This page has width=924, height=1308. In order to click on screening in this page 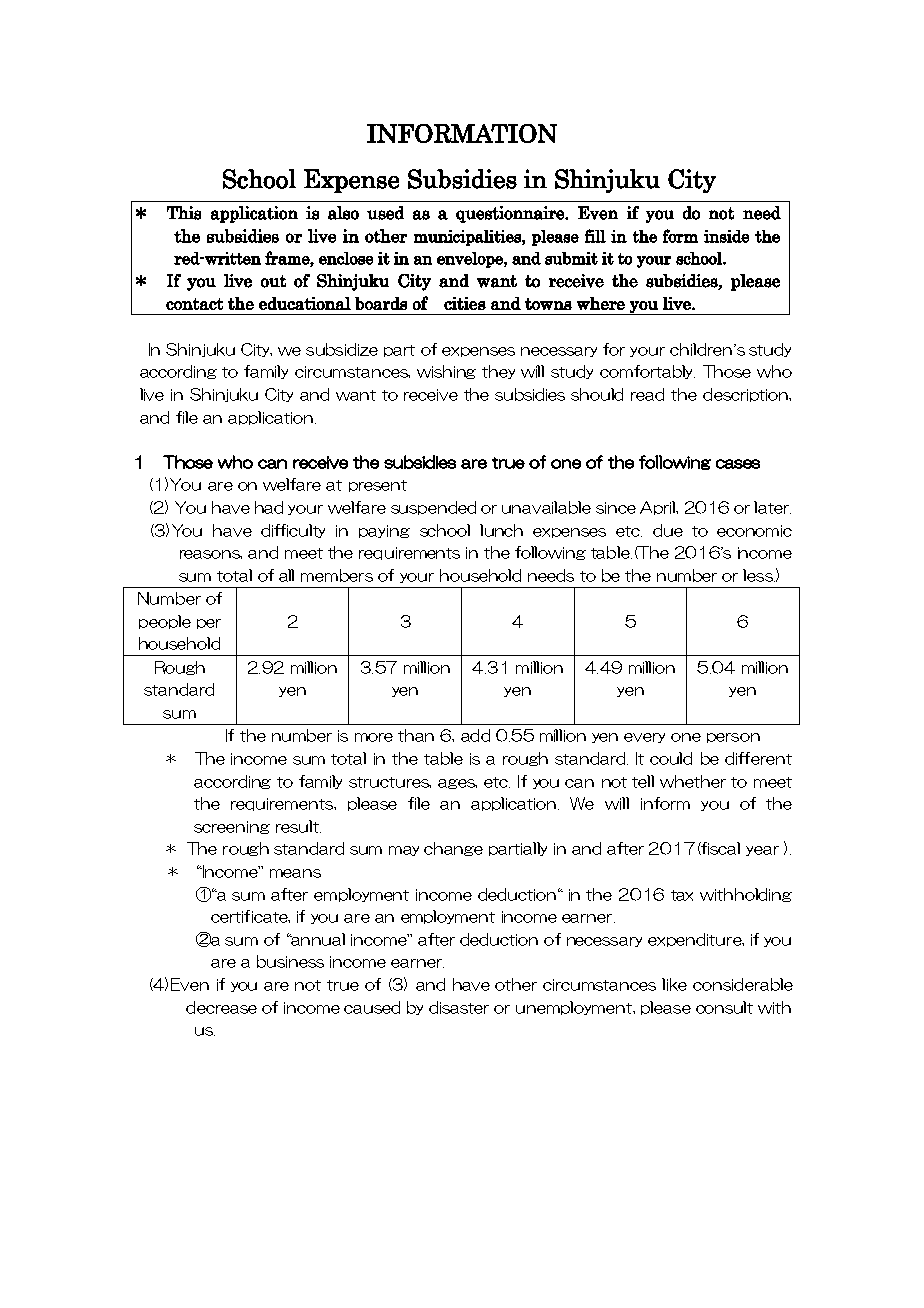, I will do `click(232, 827)`.
